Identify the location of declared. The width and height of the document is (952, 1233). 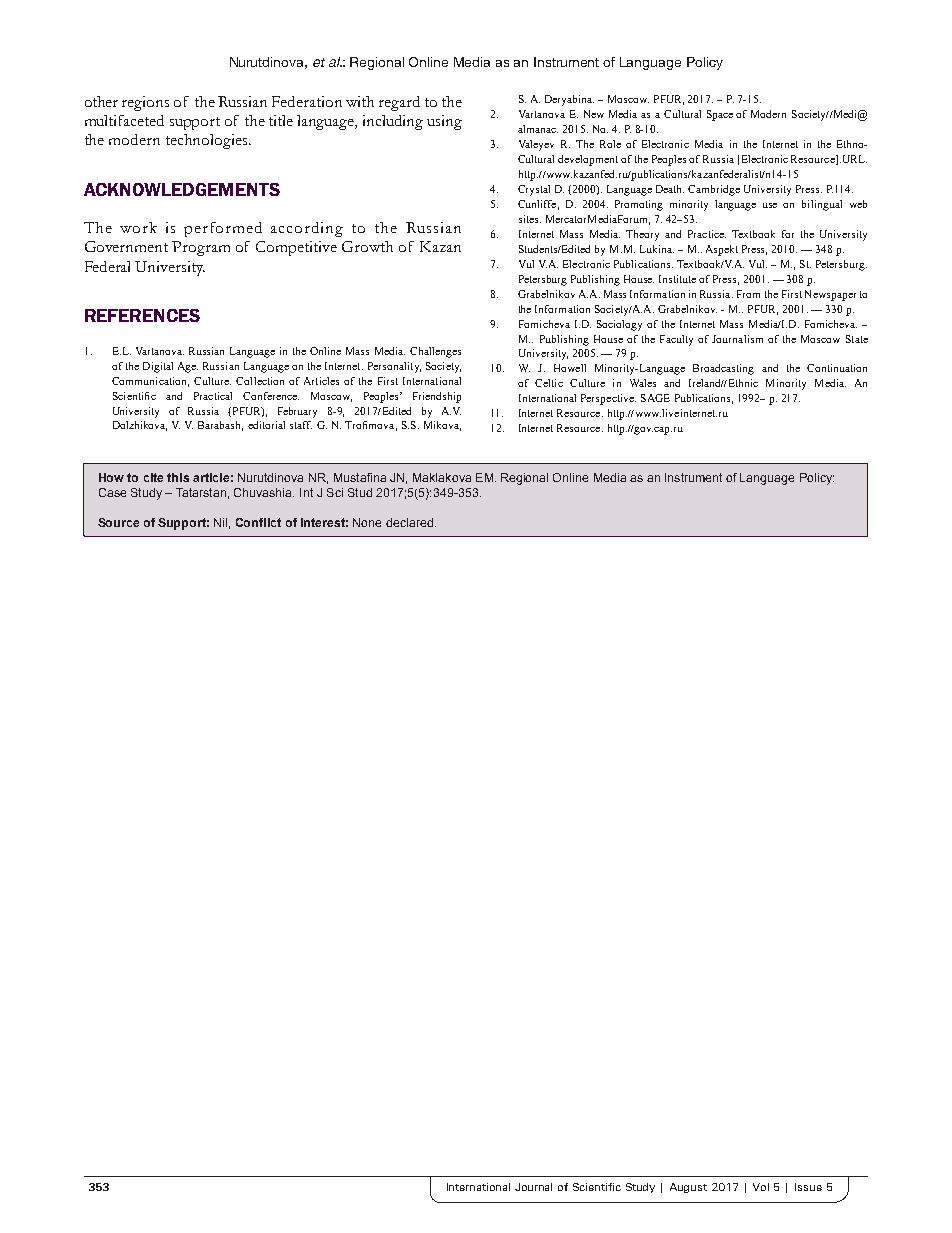
(409, 522).
